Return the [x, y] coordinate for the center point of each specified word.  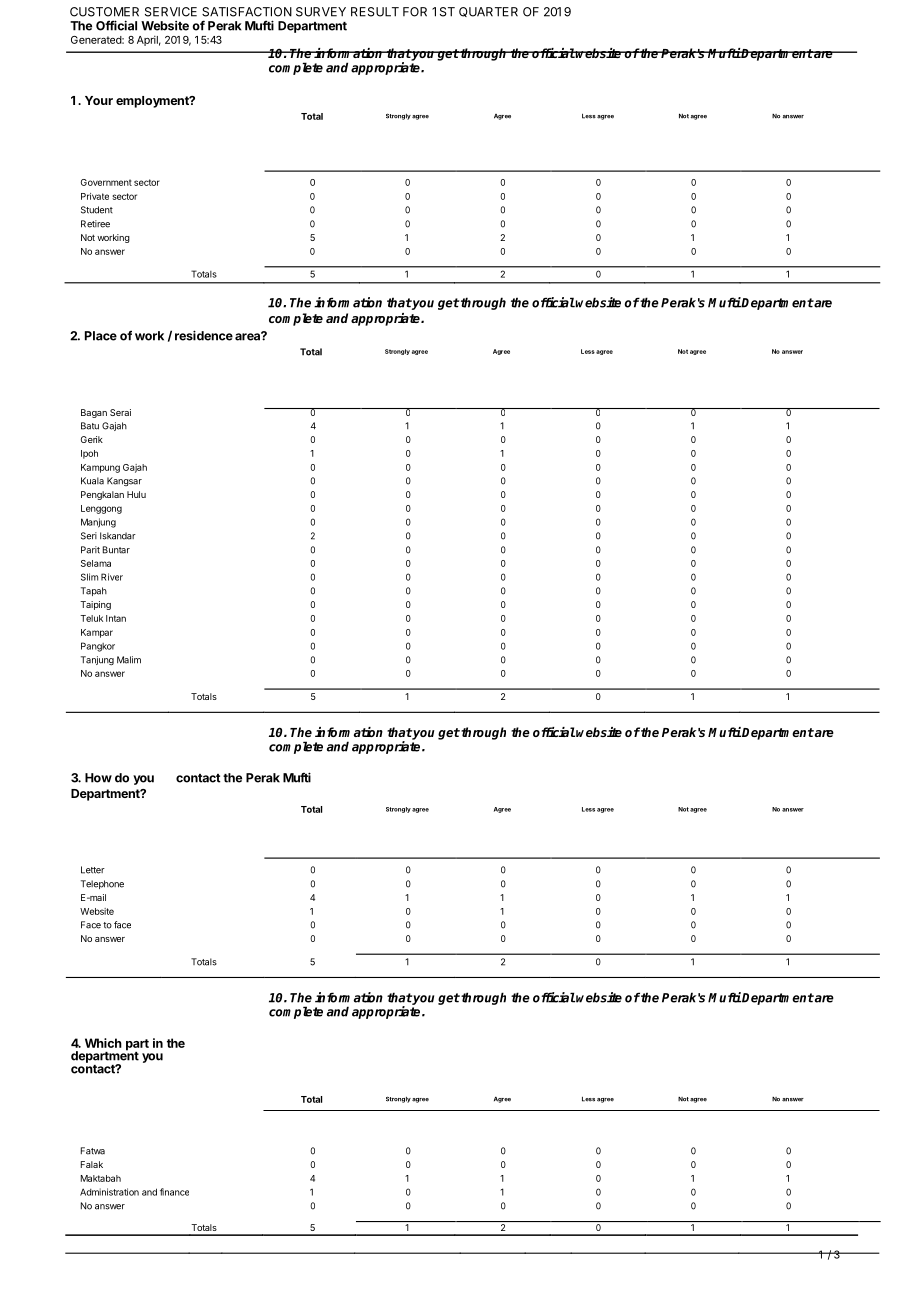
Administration [109, 1192]
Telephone [102, 884]
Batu [90, 426]
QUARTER [488, 12]
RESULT [375, 12]
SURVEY [321, 12]
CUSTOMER [104, 12]
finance [174, 1192]
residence [204, 335]
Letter [93, 870]
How [98, 778]
